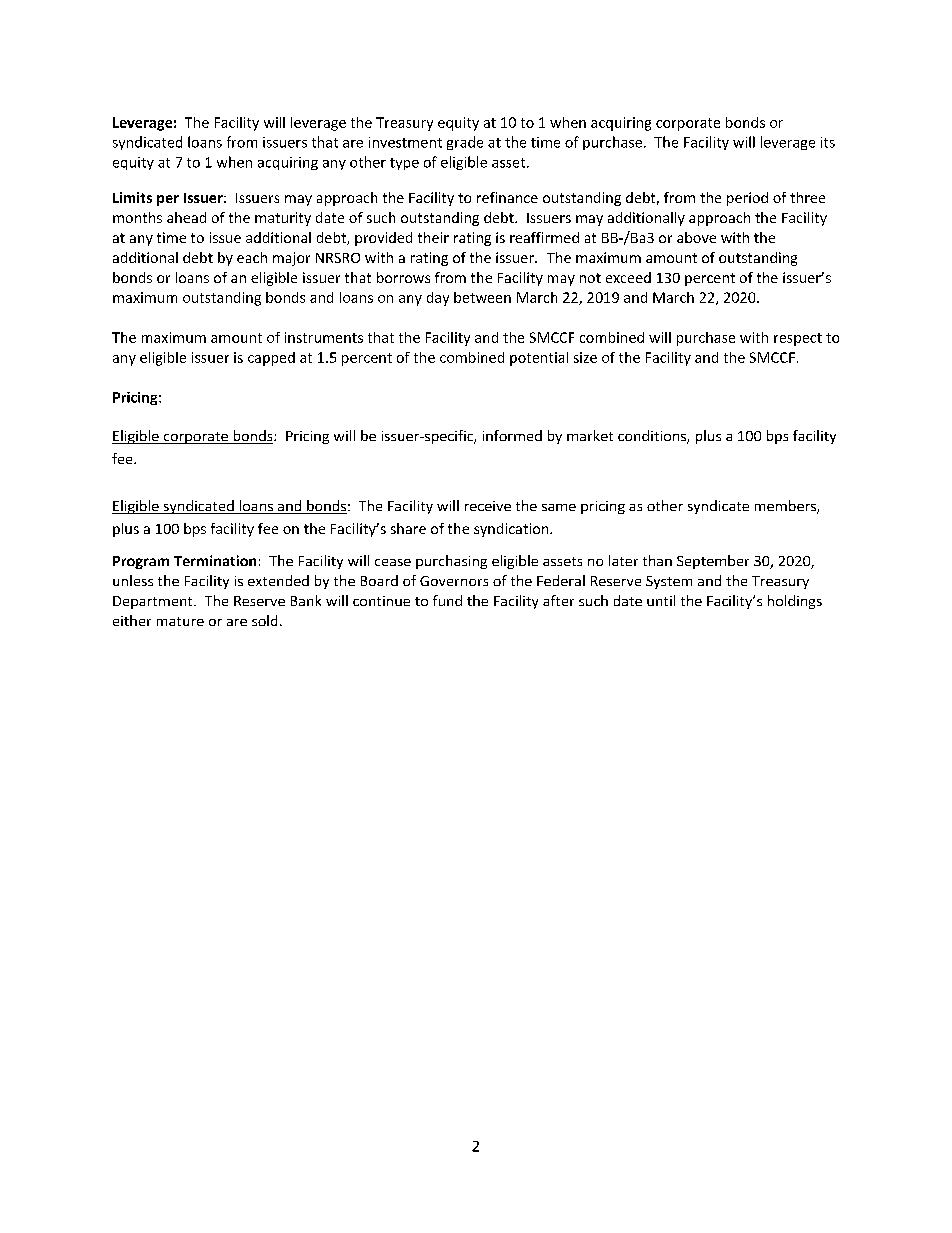 The width and height of the page is (952, 1233). I want to click on potential, so click(539, 359).
